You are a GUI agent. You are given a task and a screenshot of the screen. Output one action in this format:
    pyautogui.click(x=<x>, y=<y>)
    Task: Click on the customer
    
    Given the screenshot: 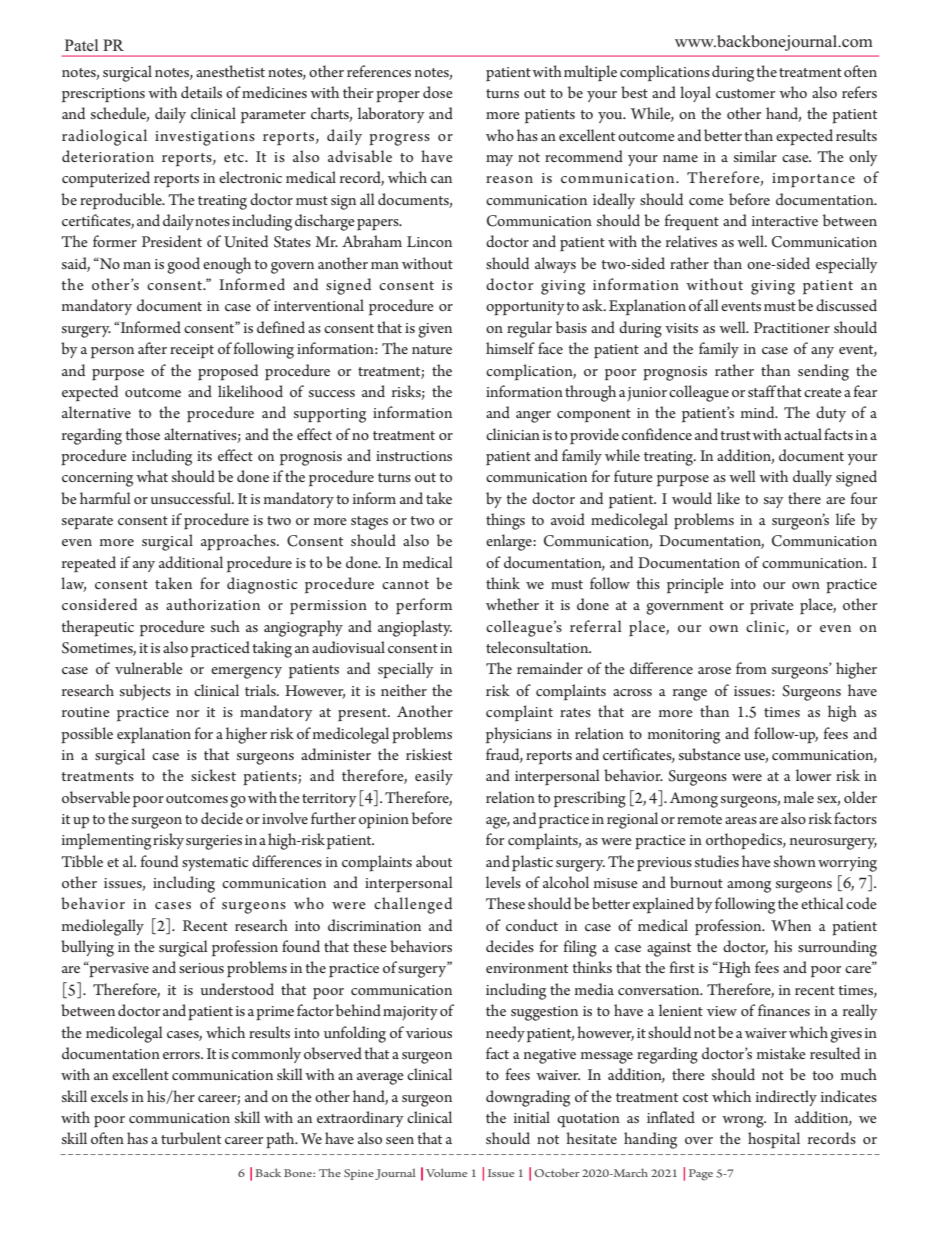 What is the action you would take?
    pyautogui.click(x=745, y=93)
